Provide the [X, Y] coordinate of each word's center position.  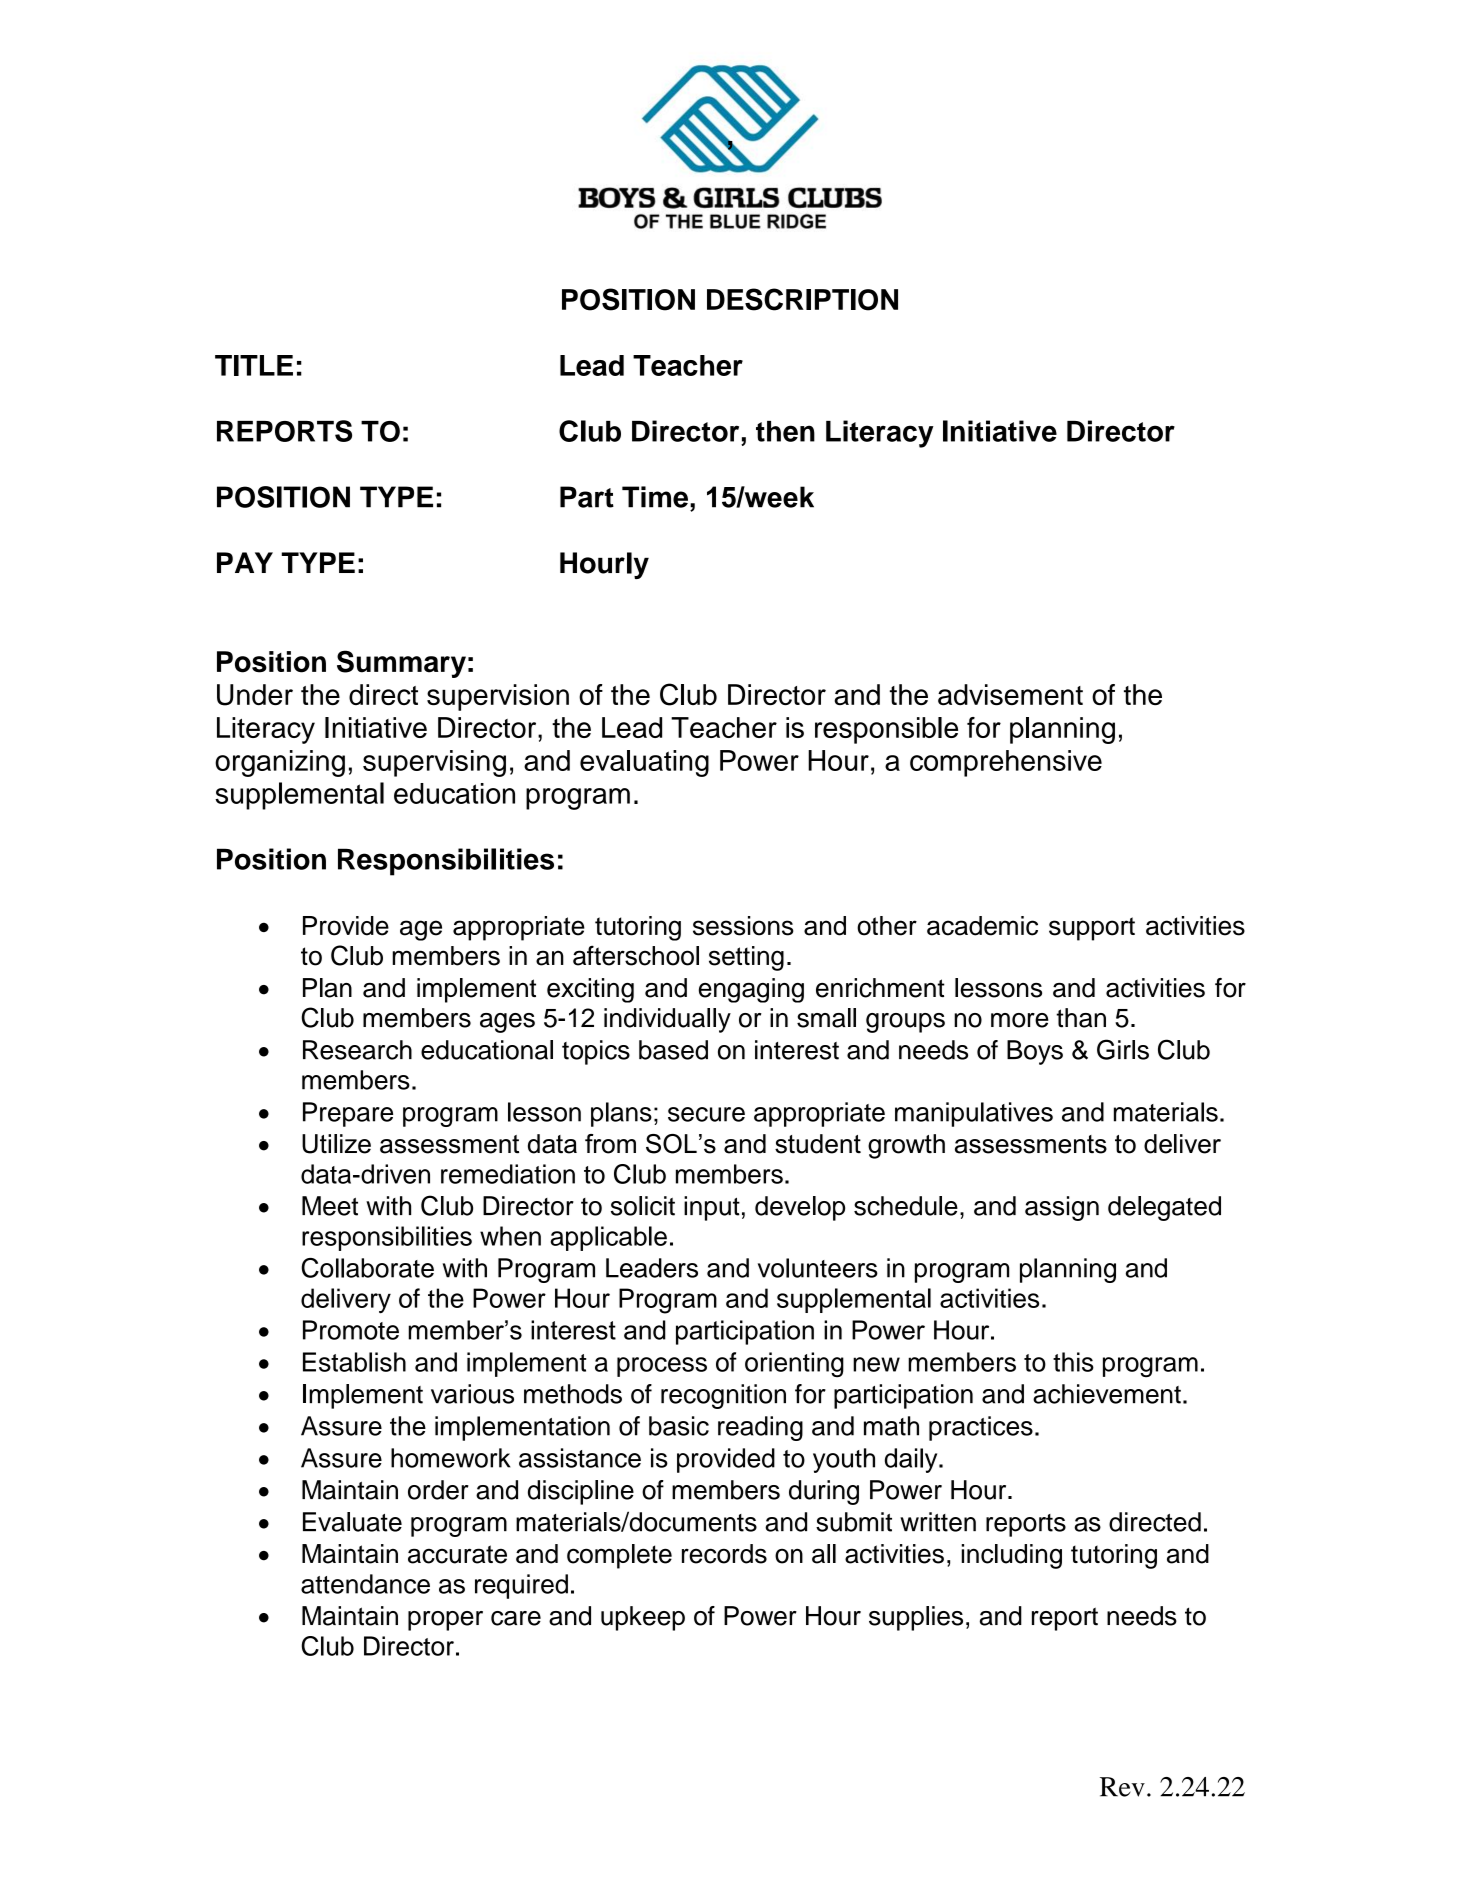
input [712, 1208]
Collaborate [367, 1268]
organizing [280, 763]
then [785, 431]
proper [445, 1621]
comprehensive [1006, 763]
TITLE [254, 365]
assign [1062, 1208]
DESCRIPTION [802, 299]
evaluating [644, 763]
